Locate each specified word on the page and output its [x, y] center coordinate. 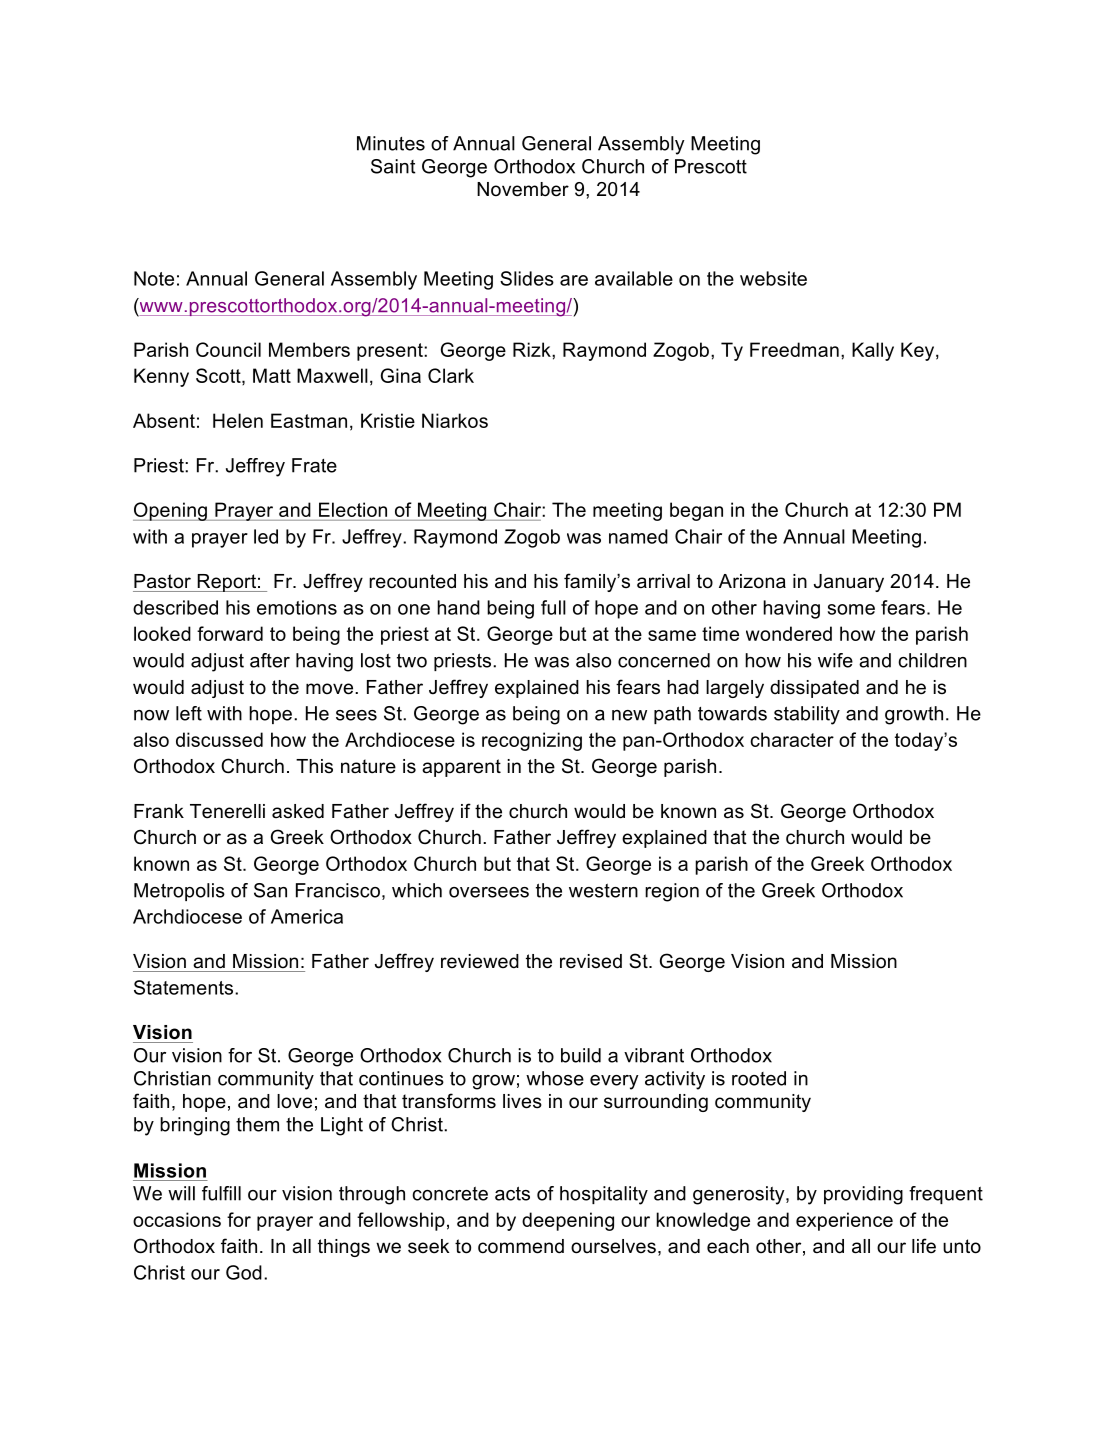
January [849, 583]
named [638, 536]
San [270, 890]
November [523, 189]
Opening [171, 511]
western [603, 891]
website [773, 278]
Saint [393, 166]
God [244, 1272]
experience [844, 1221]
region [672, 892]
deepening [568, 1221]
